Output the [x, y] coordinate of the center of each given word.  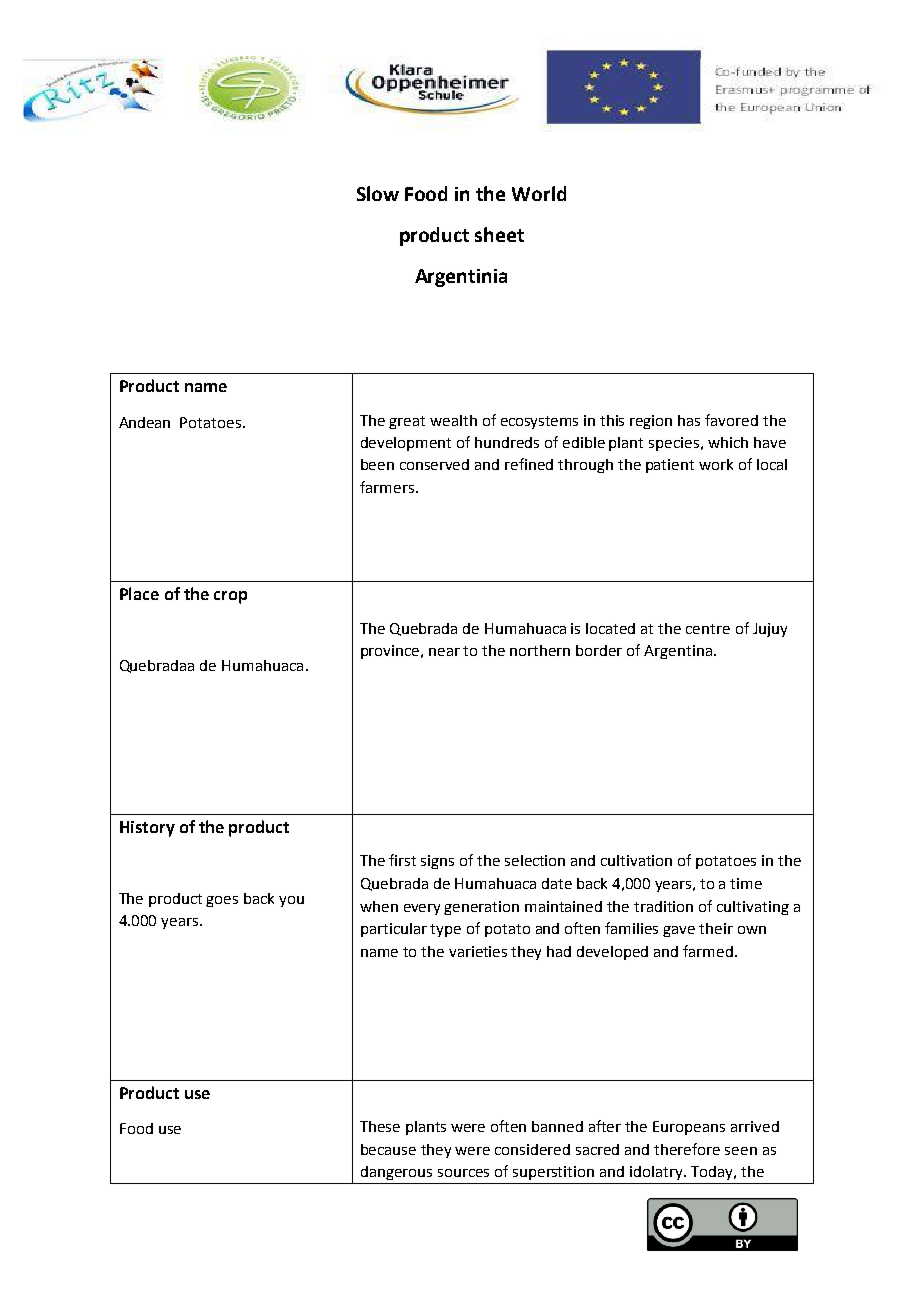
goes [222, 901]
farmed [708, 951]
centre [708, 629]
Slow [378, 193]
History [147, 829]
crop [230, 597]
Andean [144, 422]
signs [437, 862]
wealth [453, 420]
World [539, 193]
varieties [478, 951]
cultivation [636, 860]
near [444, 652]
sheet [499, 234]
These [380, 1126]
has [689, 420]
